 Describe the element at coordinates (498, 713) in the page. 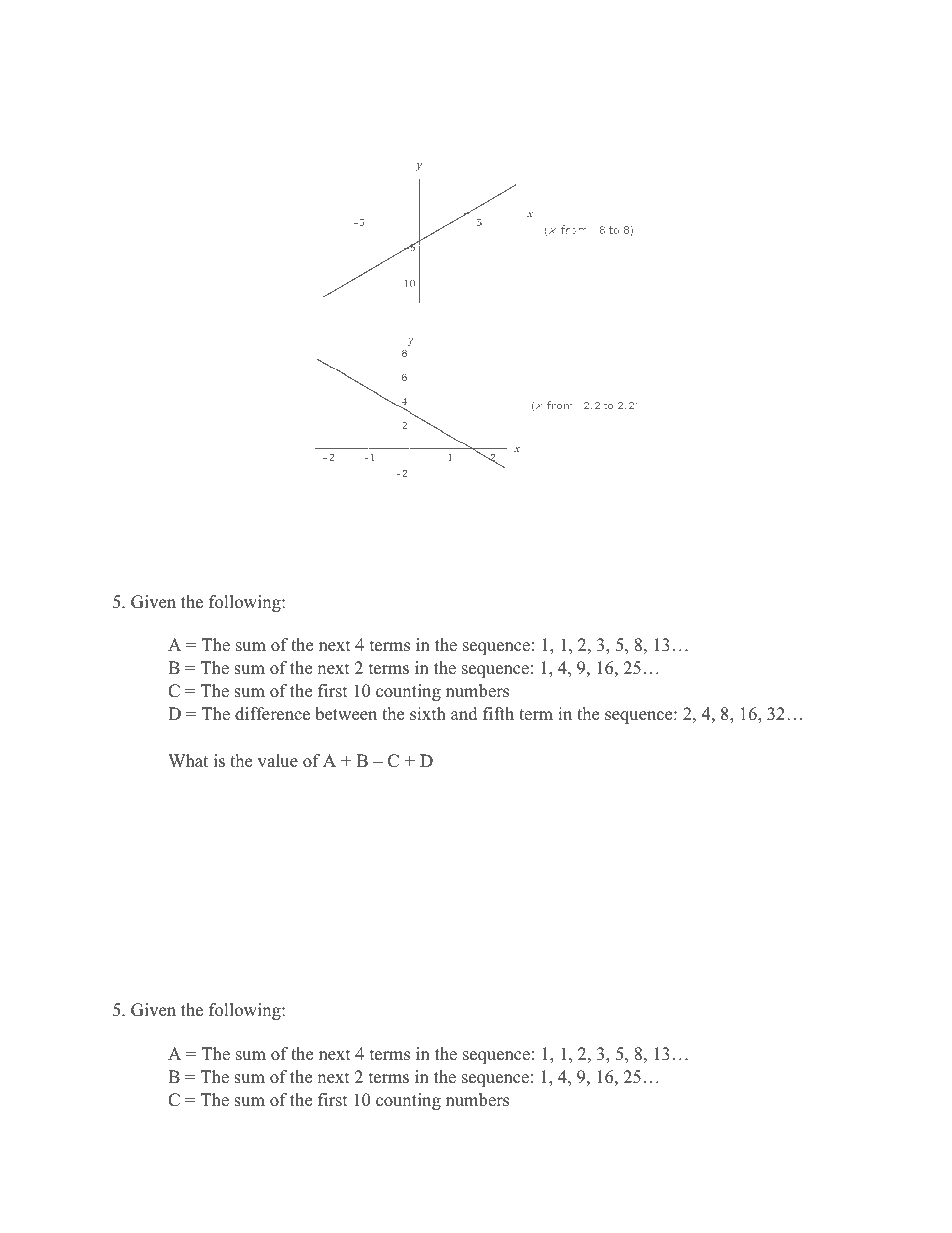

I see `fifth` at that location.
